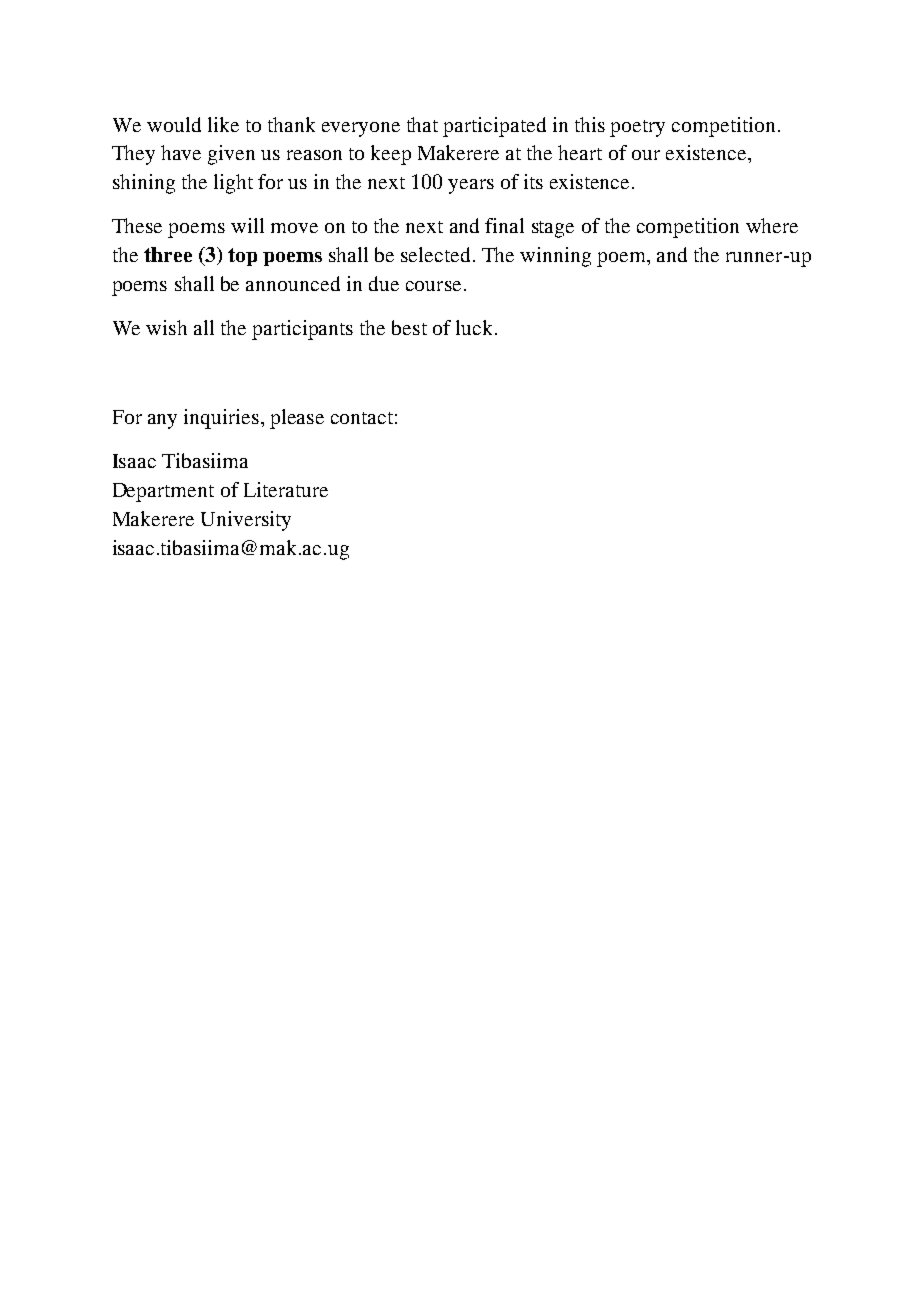 The height and width of the screenshot is (1308, 924). What do you see at coordinates (422, 124) in the screenshot?
I see `that` at bounding box center [422, 124].
